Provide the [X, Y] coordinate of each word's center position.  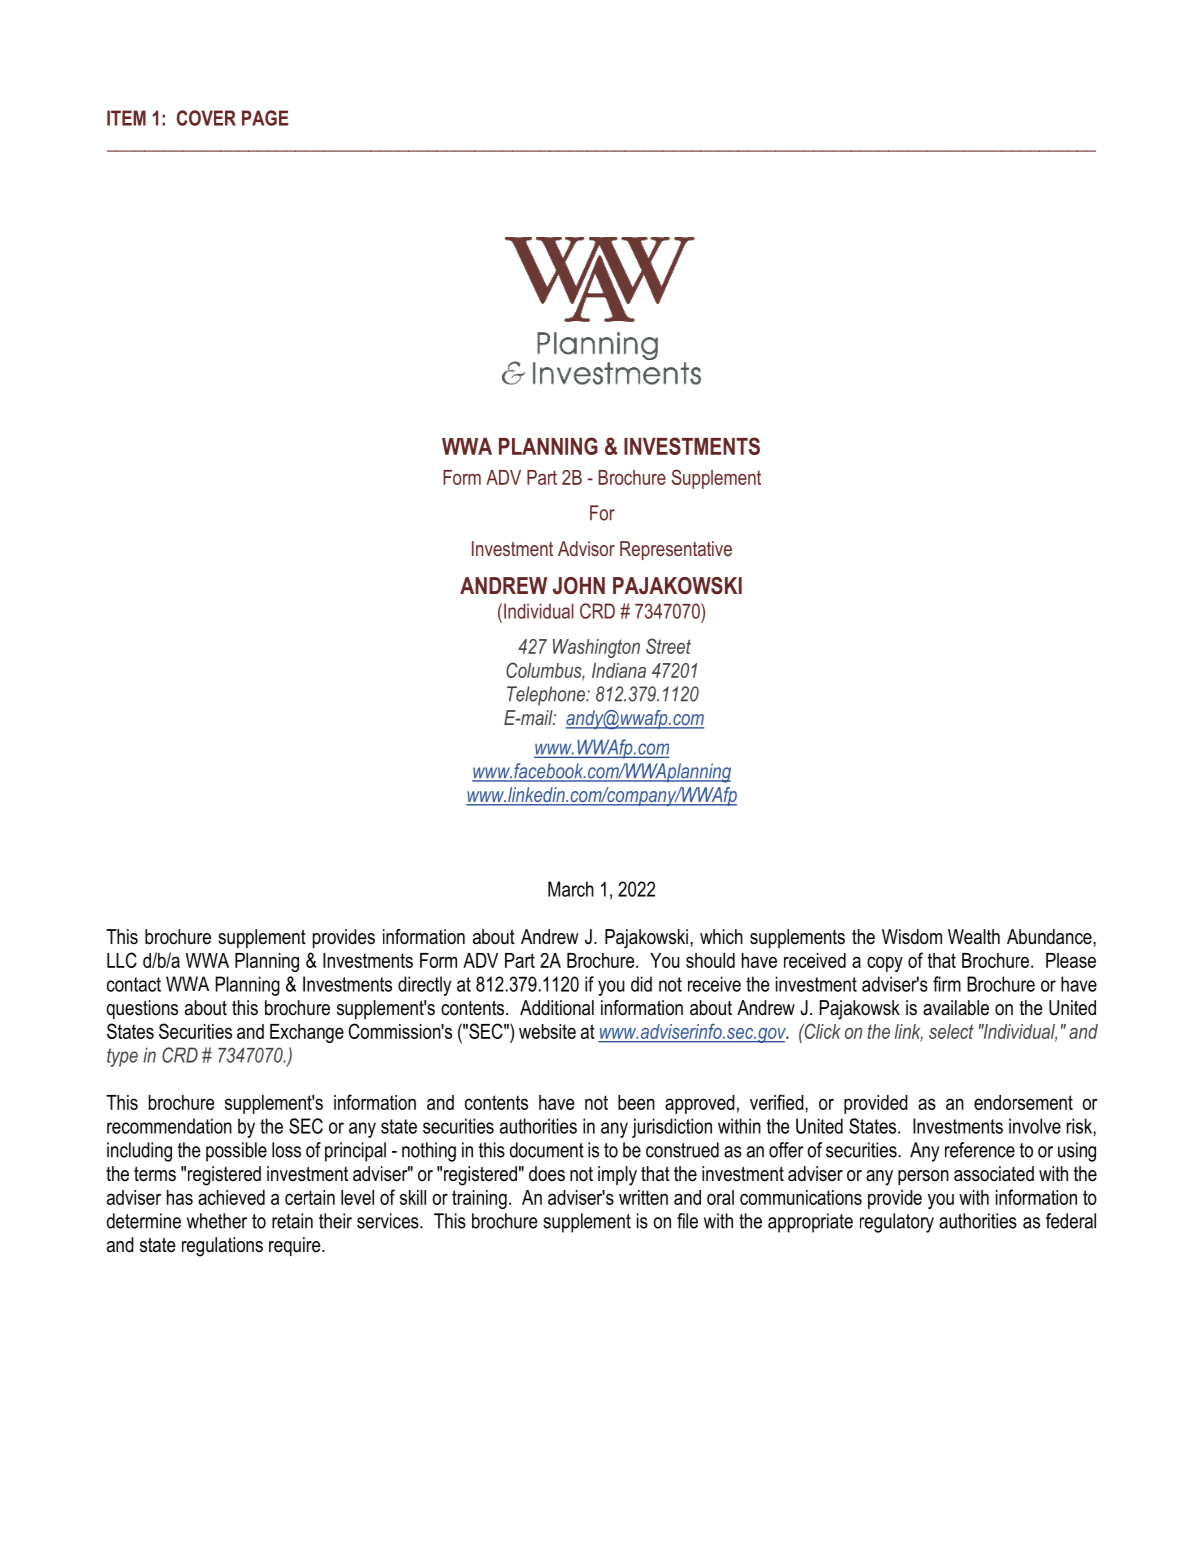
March [571, 889]
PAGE [265, 118]
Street [668, 646]
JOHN [579, 586]
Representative [676, 550]
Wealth [974, 937]
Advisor [586, 548]
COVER [206, 118]
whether [217, 1221]
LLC [122, 960]
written [643, 1197]
